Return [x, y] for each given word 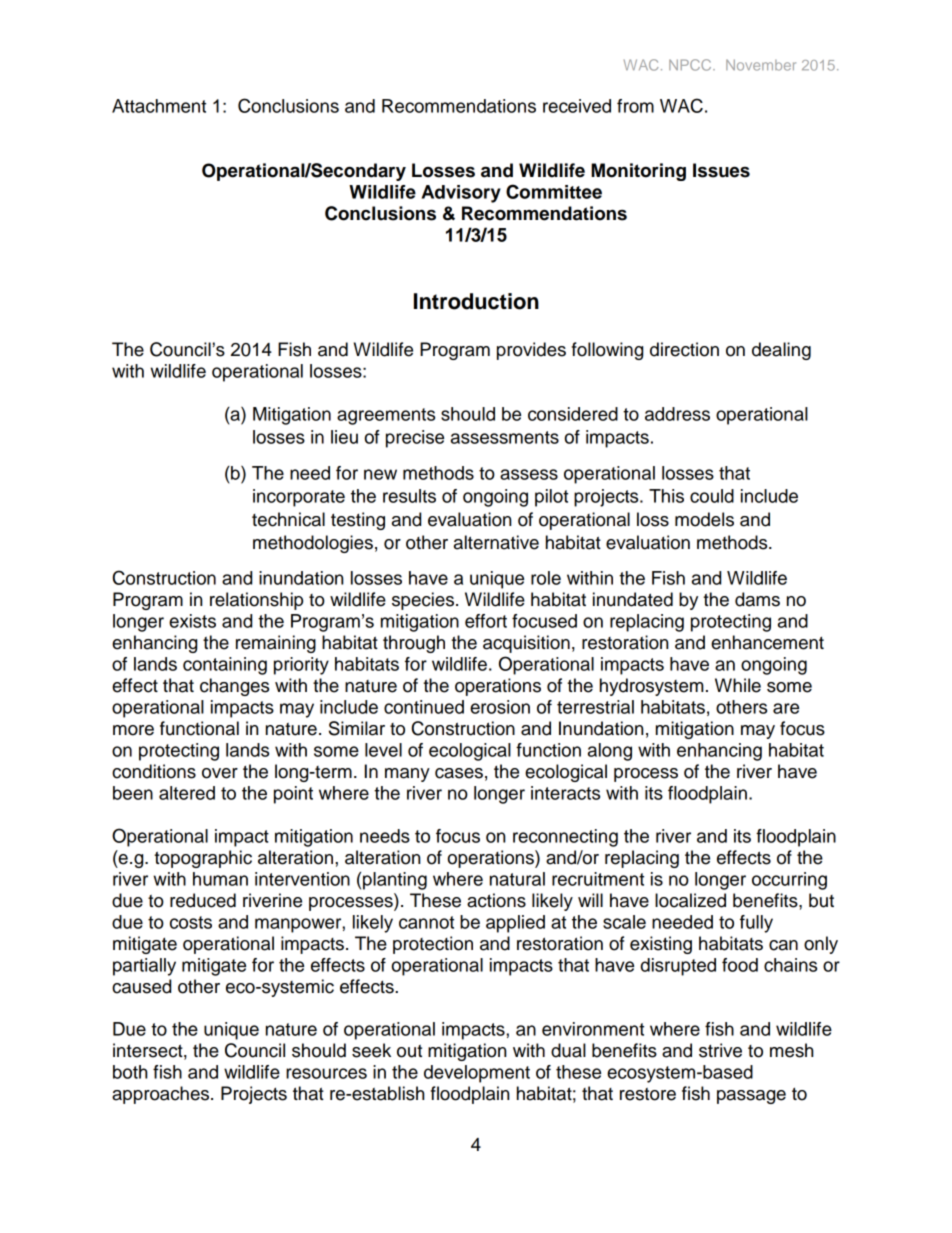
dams [757, 599]
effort [486, 621]
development [477, 1074]
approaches [162, 1095]
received [577, 106]
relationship [256, 601]
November [761, 65]
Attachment [159, 106]
